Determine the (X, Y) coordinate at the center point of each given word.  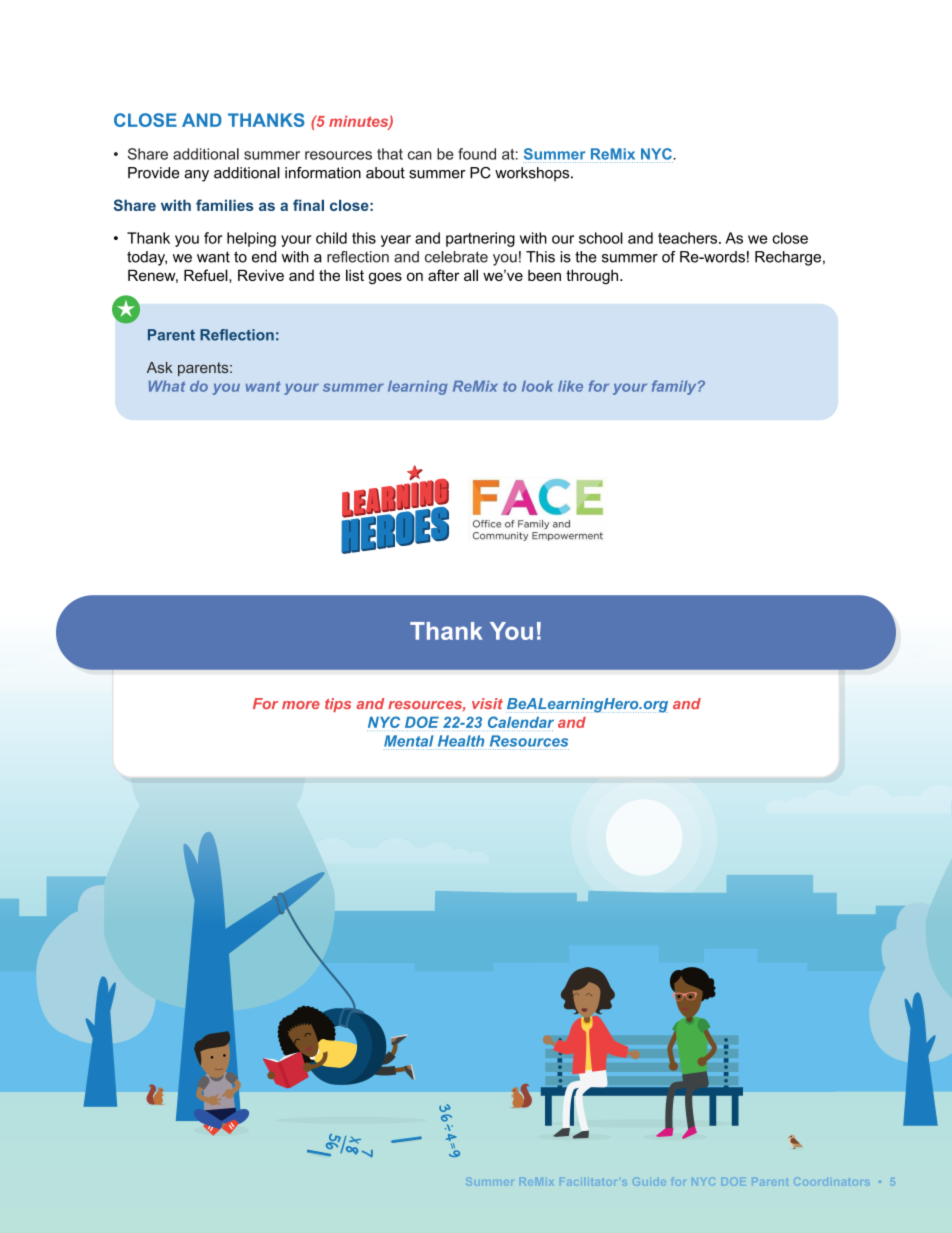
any (196, 176)
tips (338, 705)
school (601, 238)
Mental (408, 741)
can (420, 155)
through (593, 277)
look (537, 386)
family (675, 387)
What (167, 386)
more (301, 705)
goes (385, 278)
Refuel (207, 275)
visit (487, 703)
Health (461, 741)
